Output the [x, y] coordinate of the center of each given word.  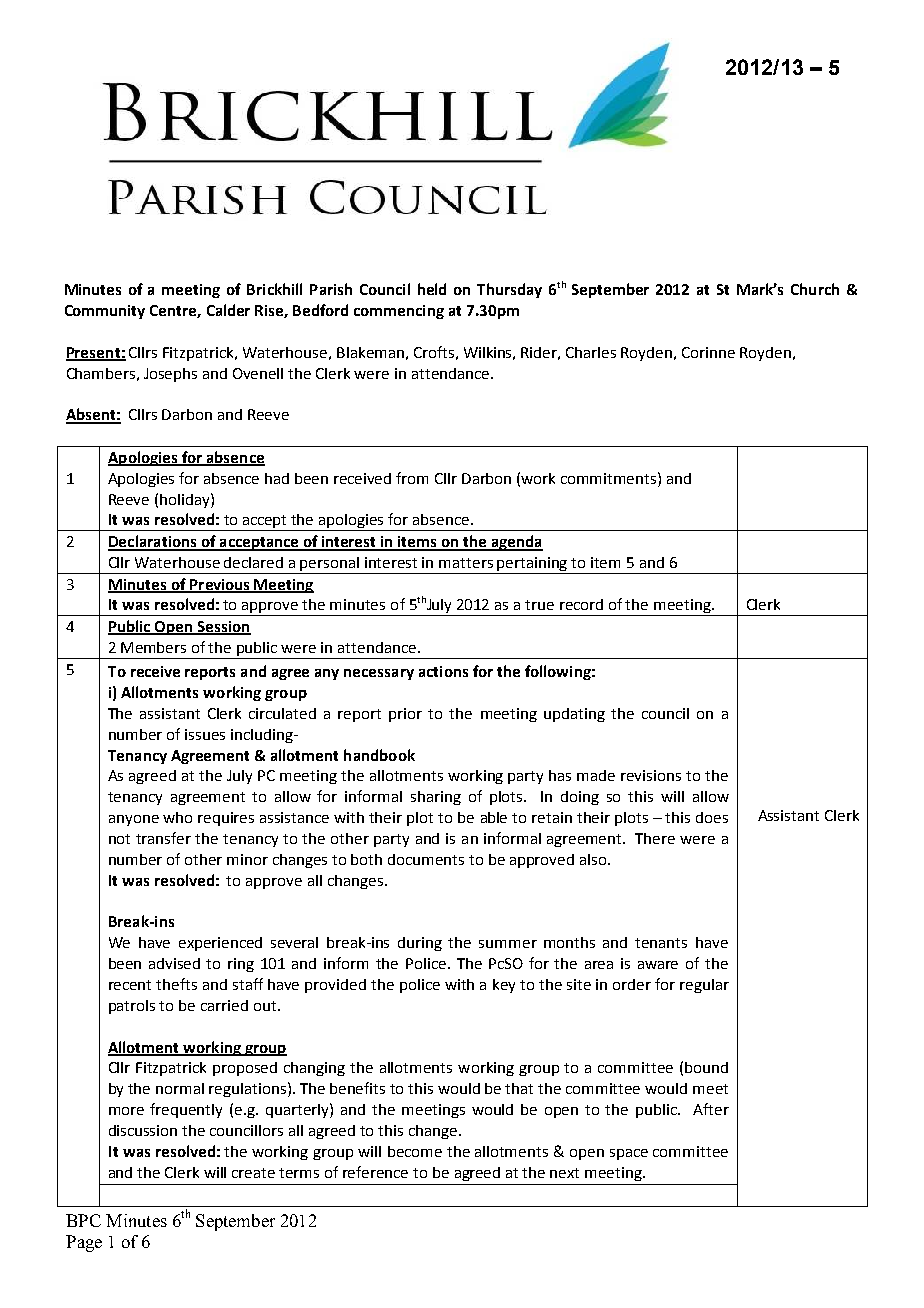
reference [375, 1172]
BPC [83, 1220]
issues [205, 734]
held [432, 289]
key [504, 986]
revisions [651, 775]
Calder [228, 310]
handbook [379, 755]
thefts [176, 984]
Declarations [153, 542]
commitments [610, 478]
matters [466, 563]
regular [704, 986]
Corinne [708, 352]
